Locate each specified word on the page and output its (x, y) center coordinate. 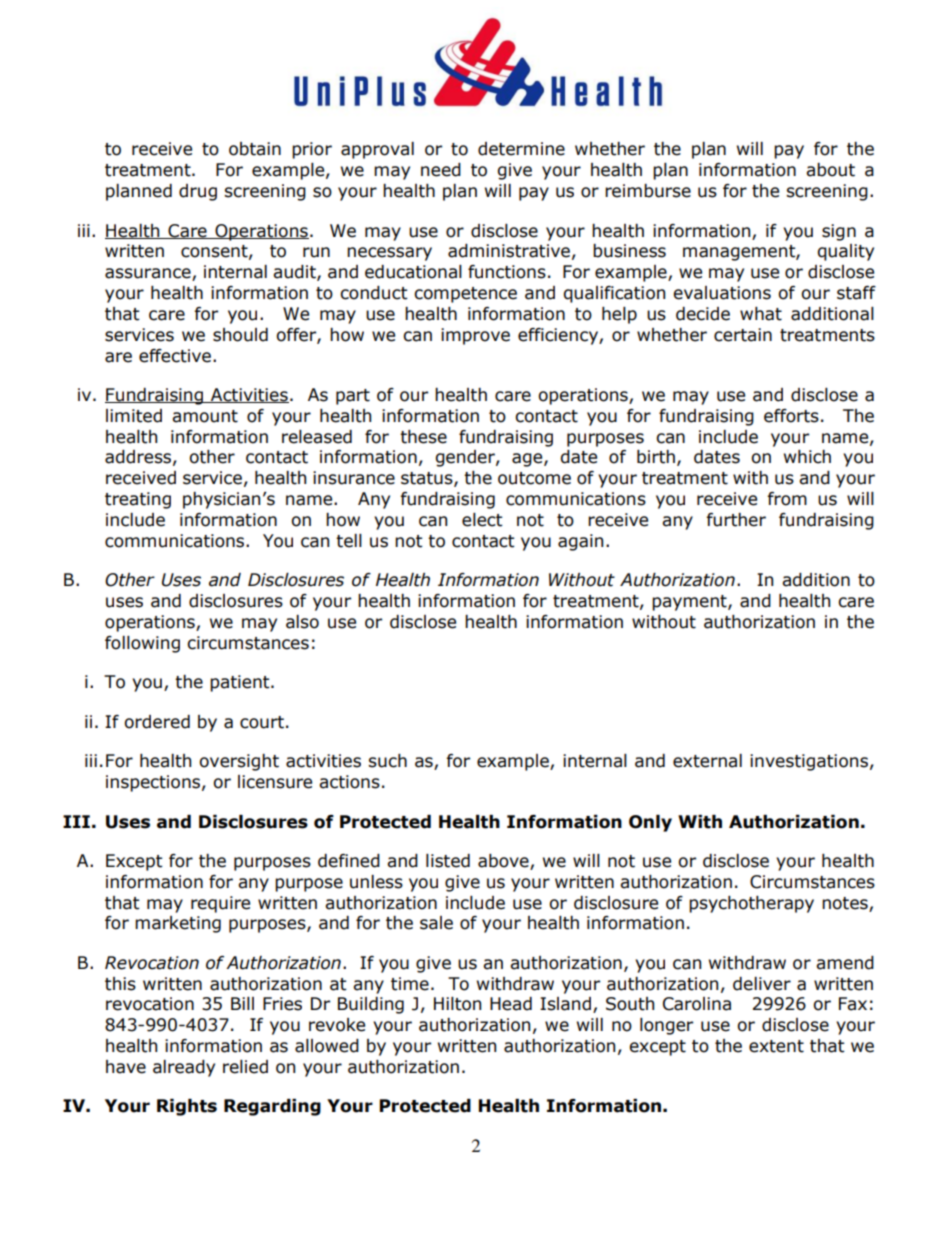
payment (690, 603)
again (580, 542)
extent (776, 1046)
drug (198, 192)
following (142, 644)
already (184, 1068)
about (830, 170)
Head (511, 1004)
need (441, 170)
